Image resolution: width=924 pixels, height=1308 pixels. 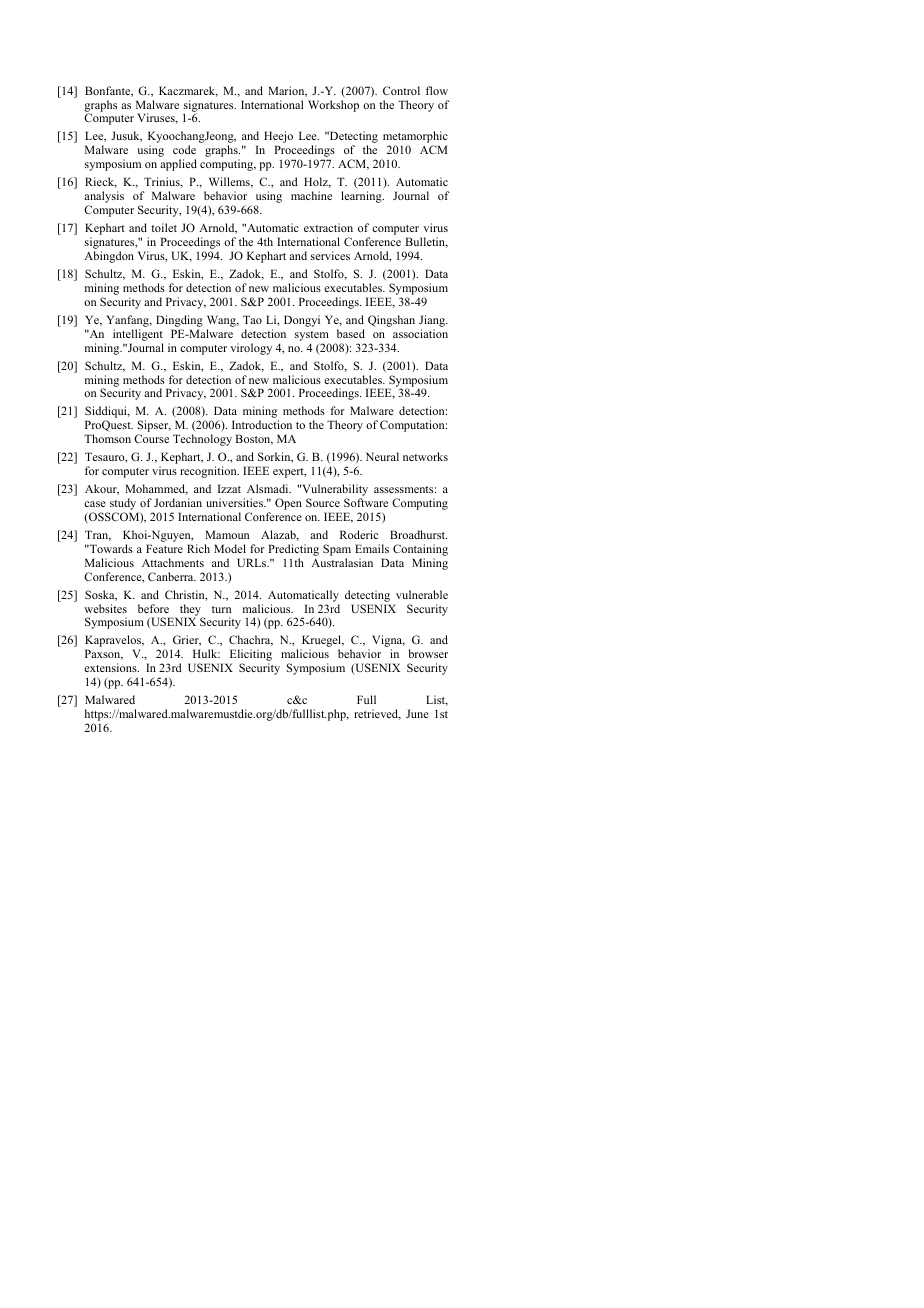 What do you see at coordinates (111, 667) in the screenshot?
I see `extensions` at bounding box center [111, 667].
